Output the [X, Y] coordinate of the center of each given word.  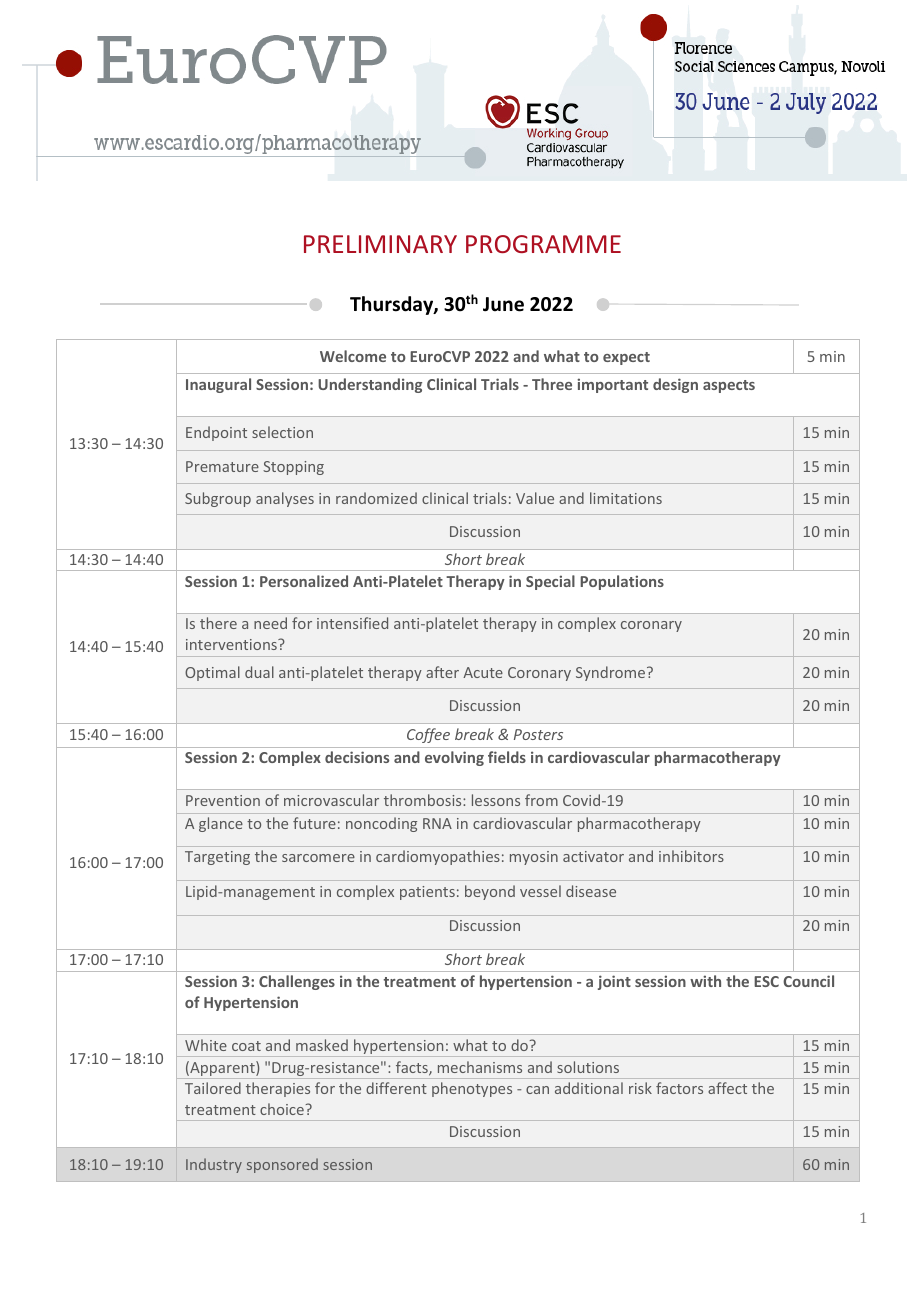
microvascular [331, 800]
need [270, 623]
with [705, 981]
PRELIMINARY [380, 244]
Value [535, 498]
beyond [490, 892]
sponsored [282, 1165]
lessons [496, 800]
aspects [729, 386]
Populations [622, 582]
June [503, 304]
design [675, 385]
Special [550, 582]
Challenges [297, 982]
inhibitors [691, 856]
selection [282, 432]
